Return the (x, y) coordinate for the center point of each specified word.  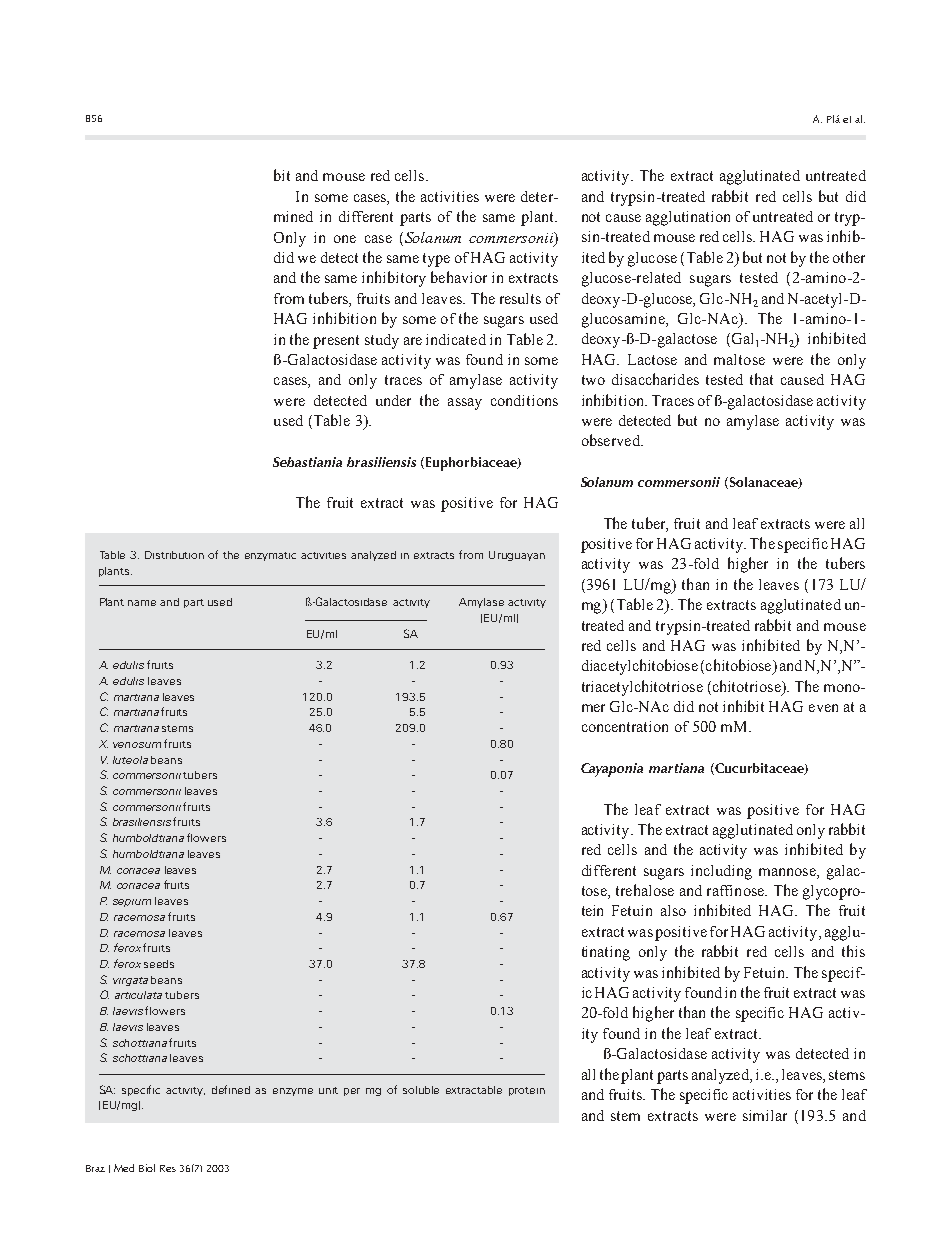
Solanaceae (763, 483)
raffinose (736, 890)
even (823, 708)
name (142, 603)
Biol (147, 1168)
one (345, 239)
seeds (159, 964)
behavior (459, 277)
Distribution (174, 555)
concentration (625, 726)
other (849, 257)
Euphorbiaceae (472, 464)
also (673, 910)
